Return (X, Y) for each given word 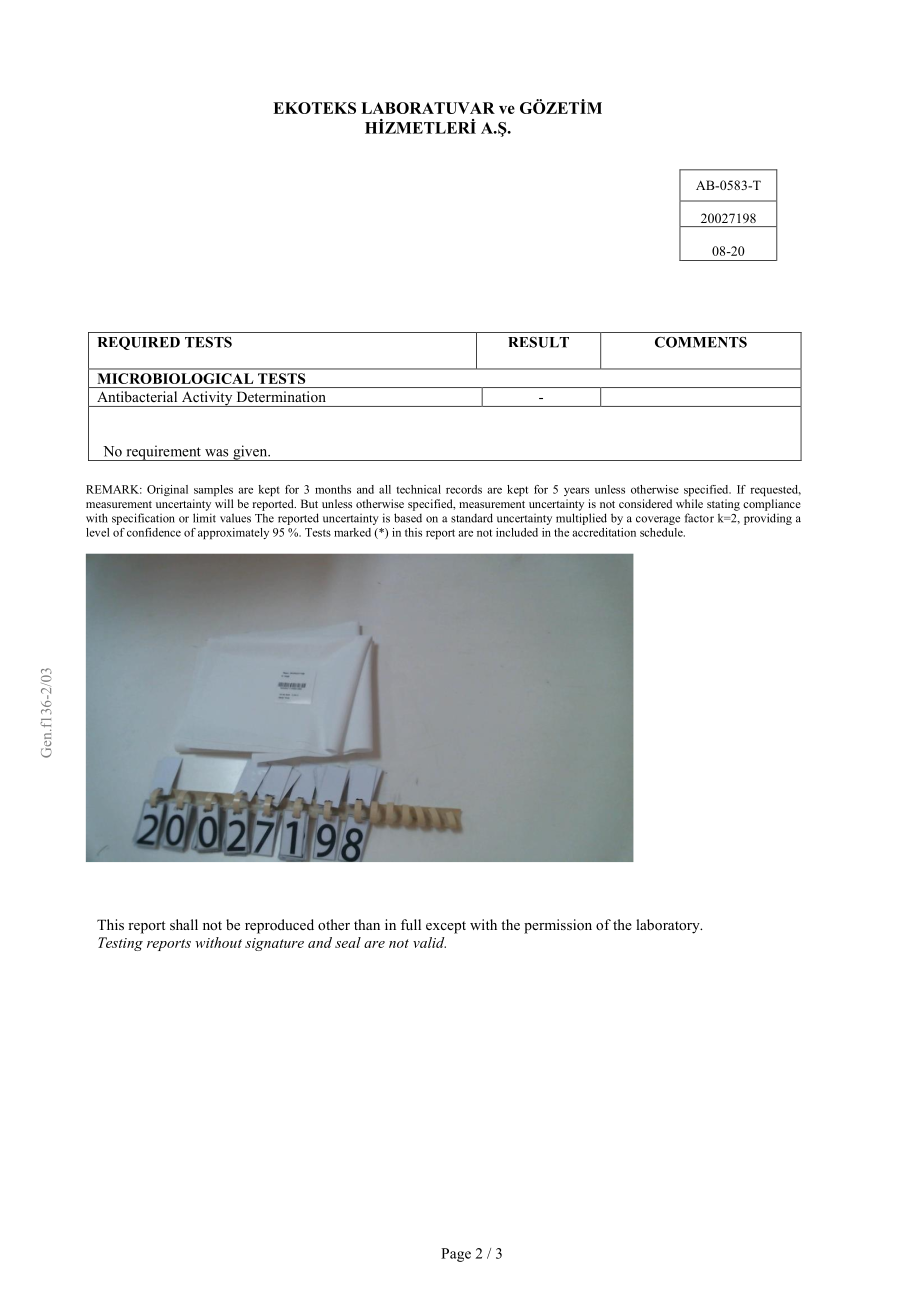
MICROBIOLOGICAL (175, 378)
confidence (154, 532)
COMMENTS (701, 342)
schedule (662, 532)
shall (184, 924)
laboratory (669, 926)
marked (352, 532)
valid (429, 942)
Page (456, 1255)
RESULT (538, 342)
